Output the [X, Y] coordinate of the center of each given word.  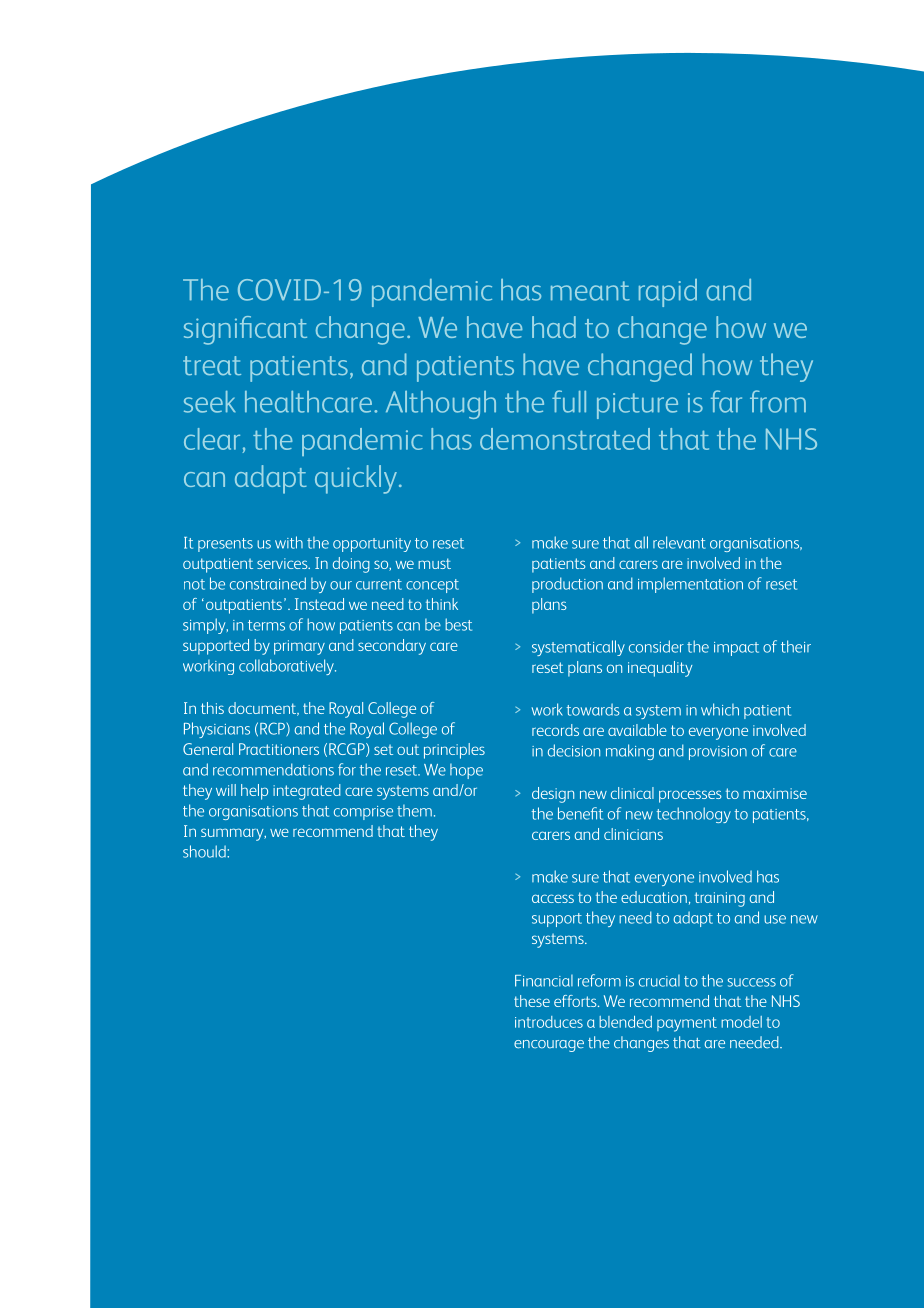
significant [245, 330]
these [532, 1001]
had [554, 327]
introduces [549, 1022]
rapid [668, 293]
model [741, 1022]
